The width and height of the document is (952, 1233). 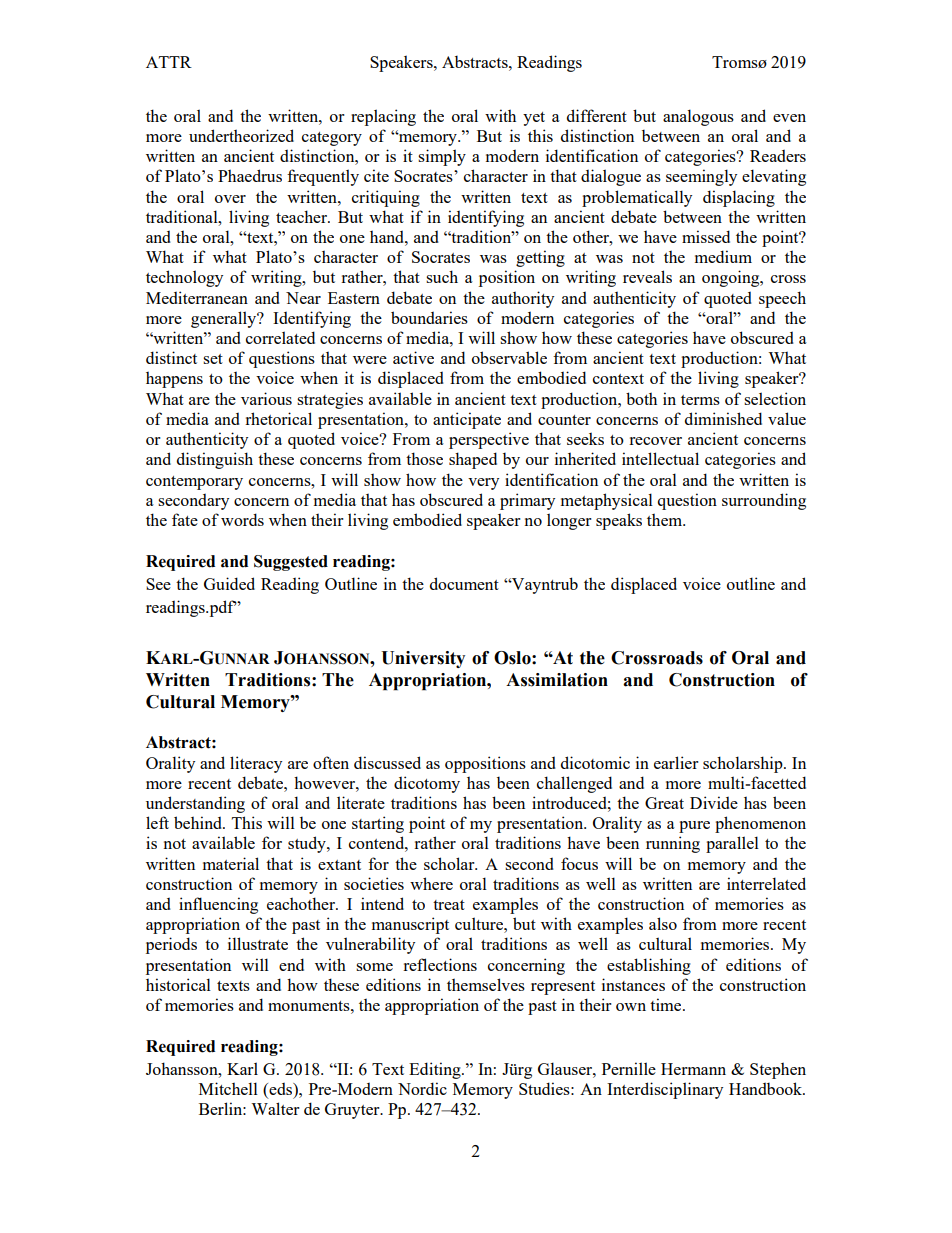 What do you see at coordinates (387, 762) in the document?
I see `discussed` at bounding box center [387, 762].
